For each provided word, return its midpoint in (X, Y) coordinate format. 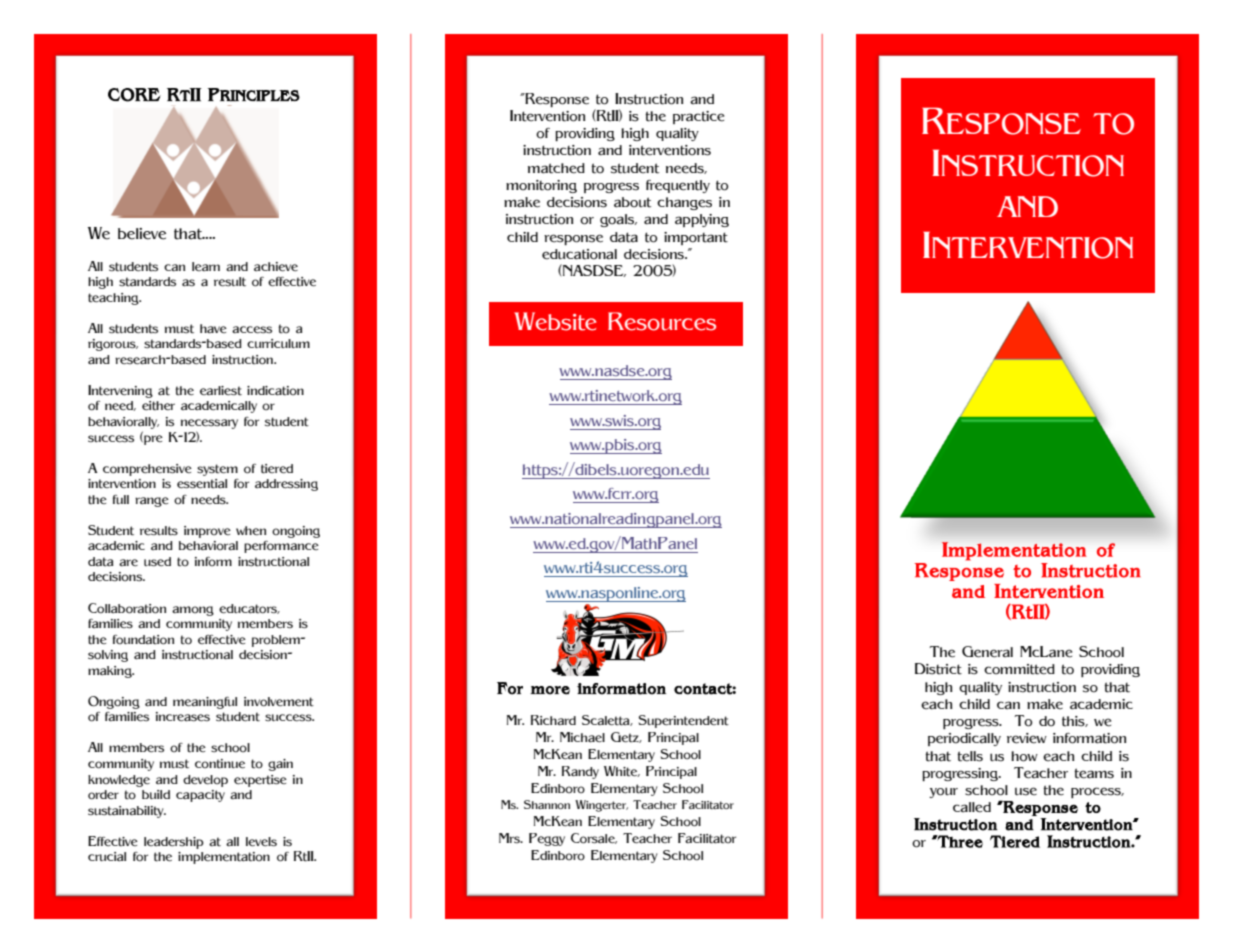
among (193, 611)
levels (261, 842)
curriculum (278, 343)
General (987, 652)
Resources (662, 321)
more (550, 690)
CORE (134, 95)
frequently (678, 186)
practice (699, 117)
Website (555, 321)
